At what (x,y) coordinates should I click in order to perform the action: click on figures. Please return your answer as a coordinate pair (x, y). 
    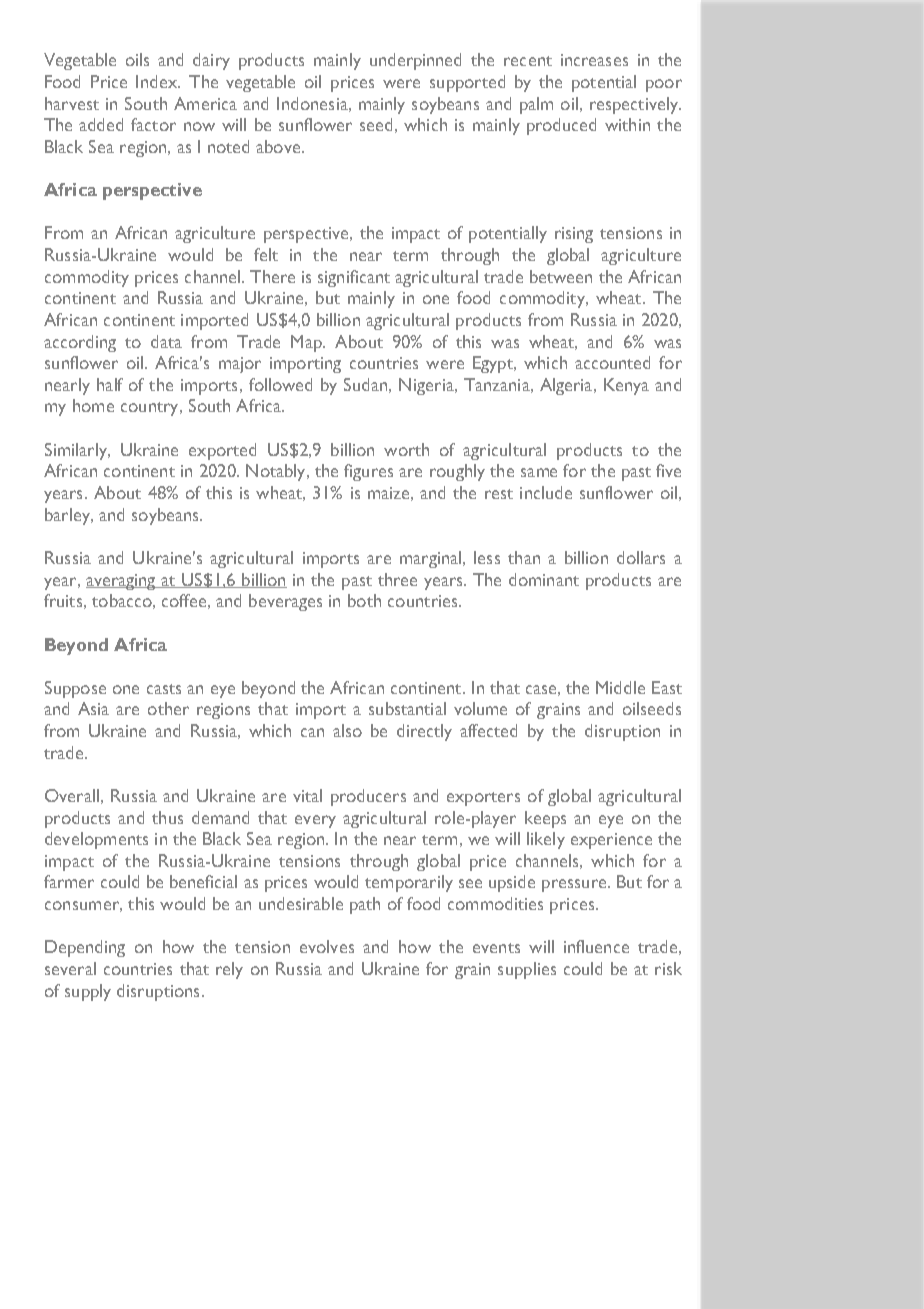
    Looking at the image, I should click on (368, 472).
